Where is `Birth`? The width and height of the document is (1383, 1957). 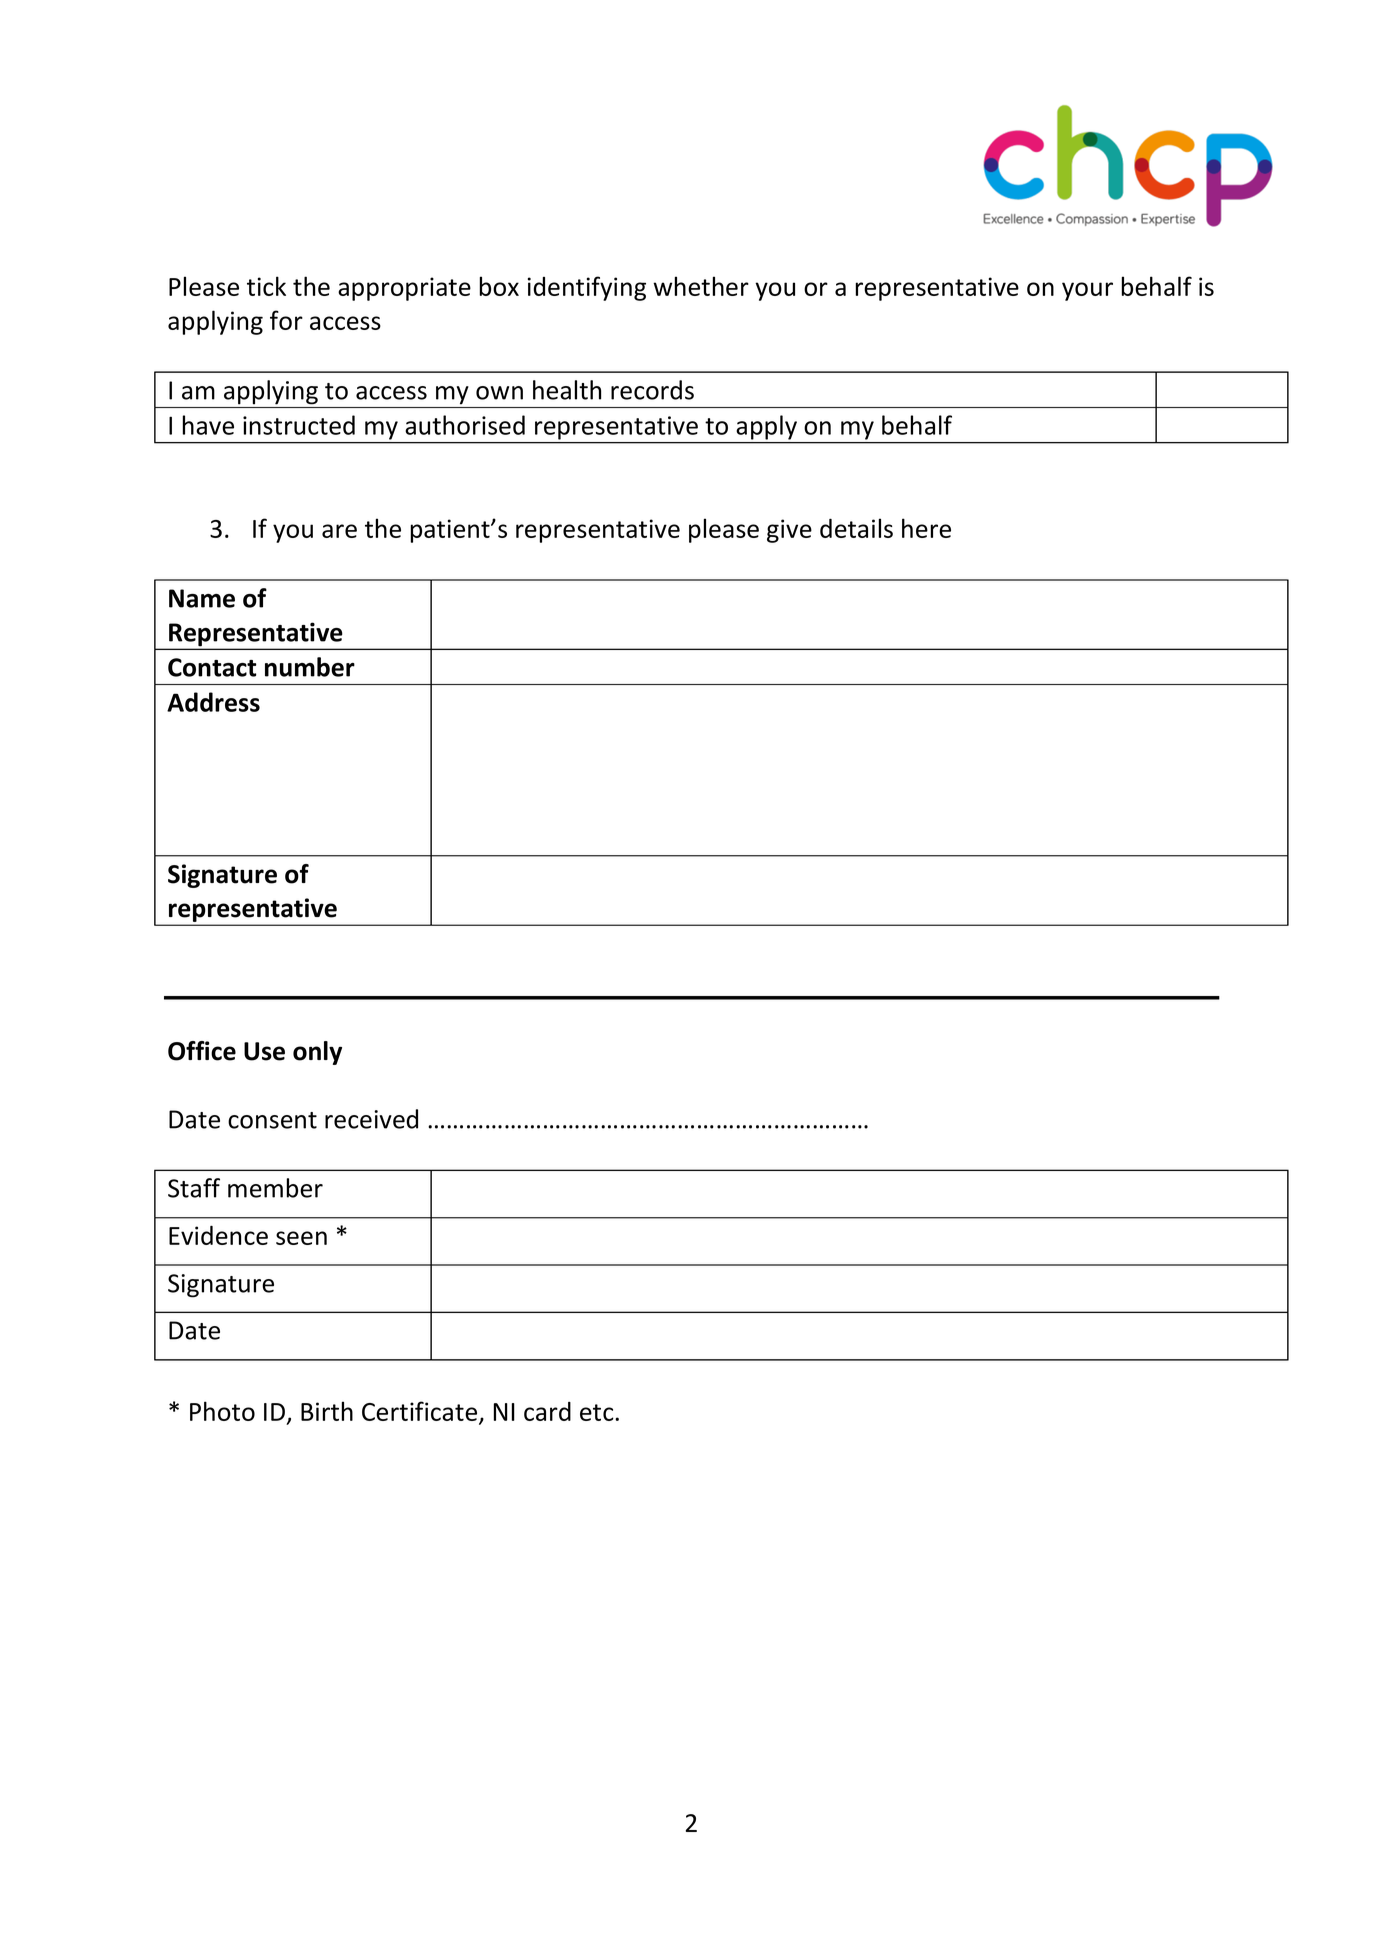 Birth is located at coordinates (327, 1411).
